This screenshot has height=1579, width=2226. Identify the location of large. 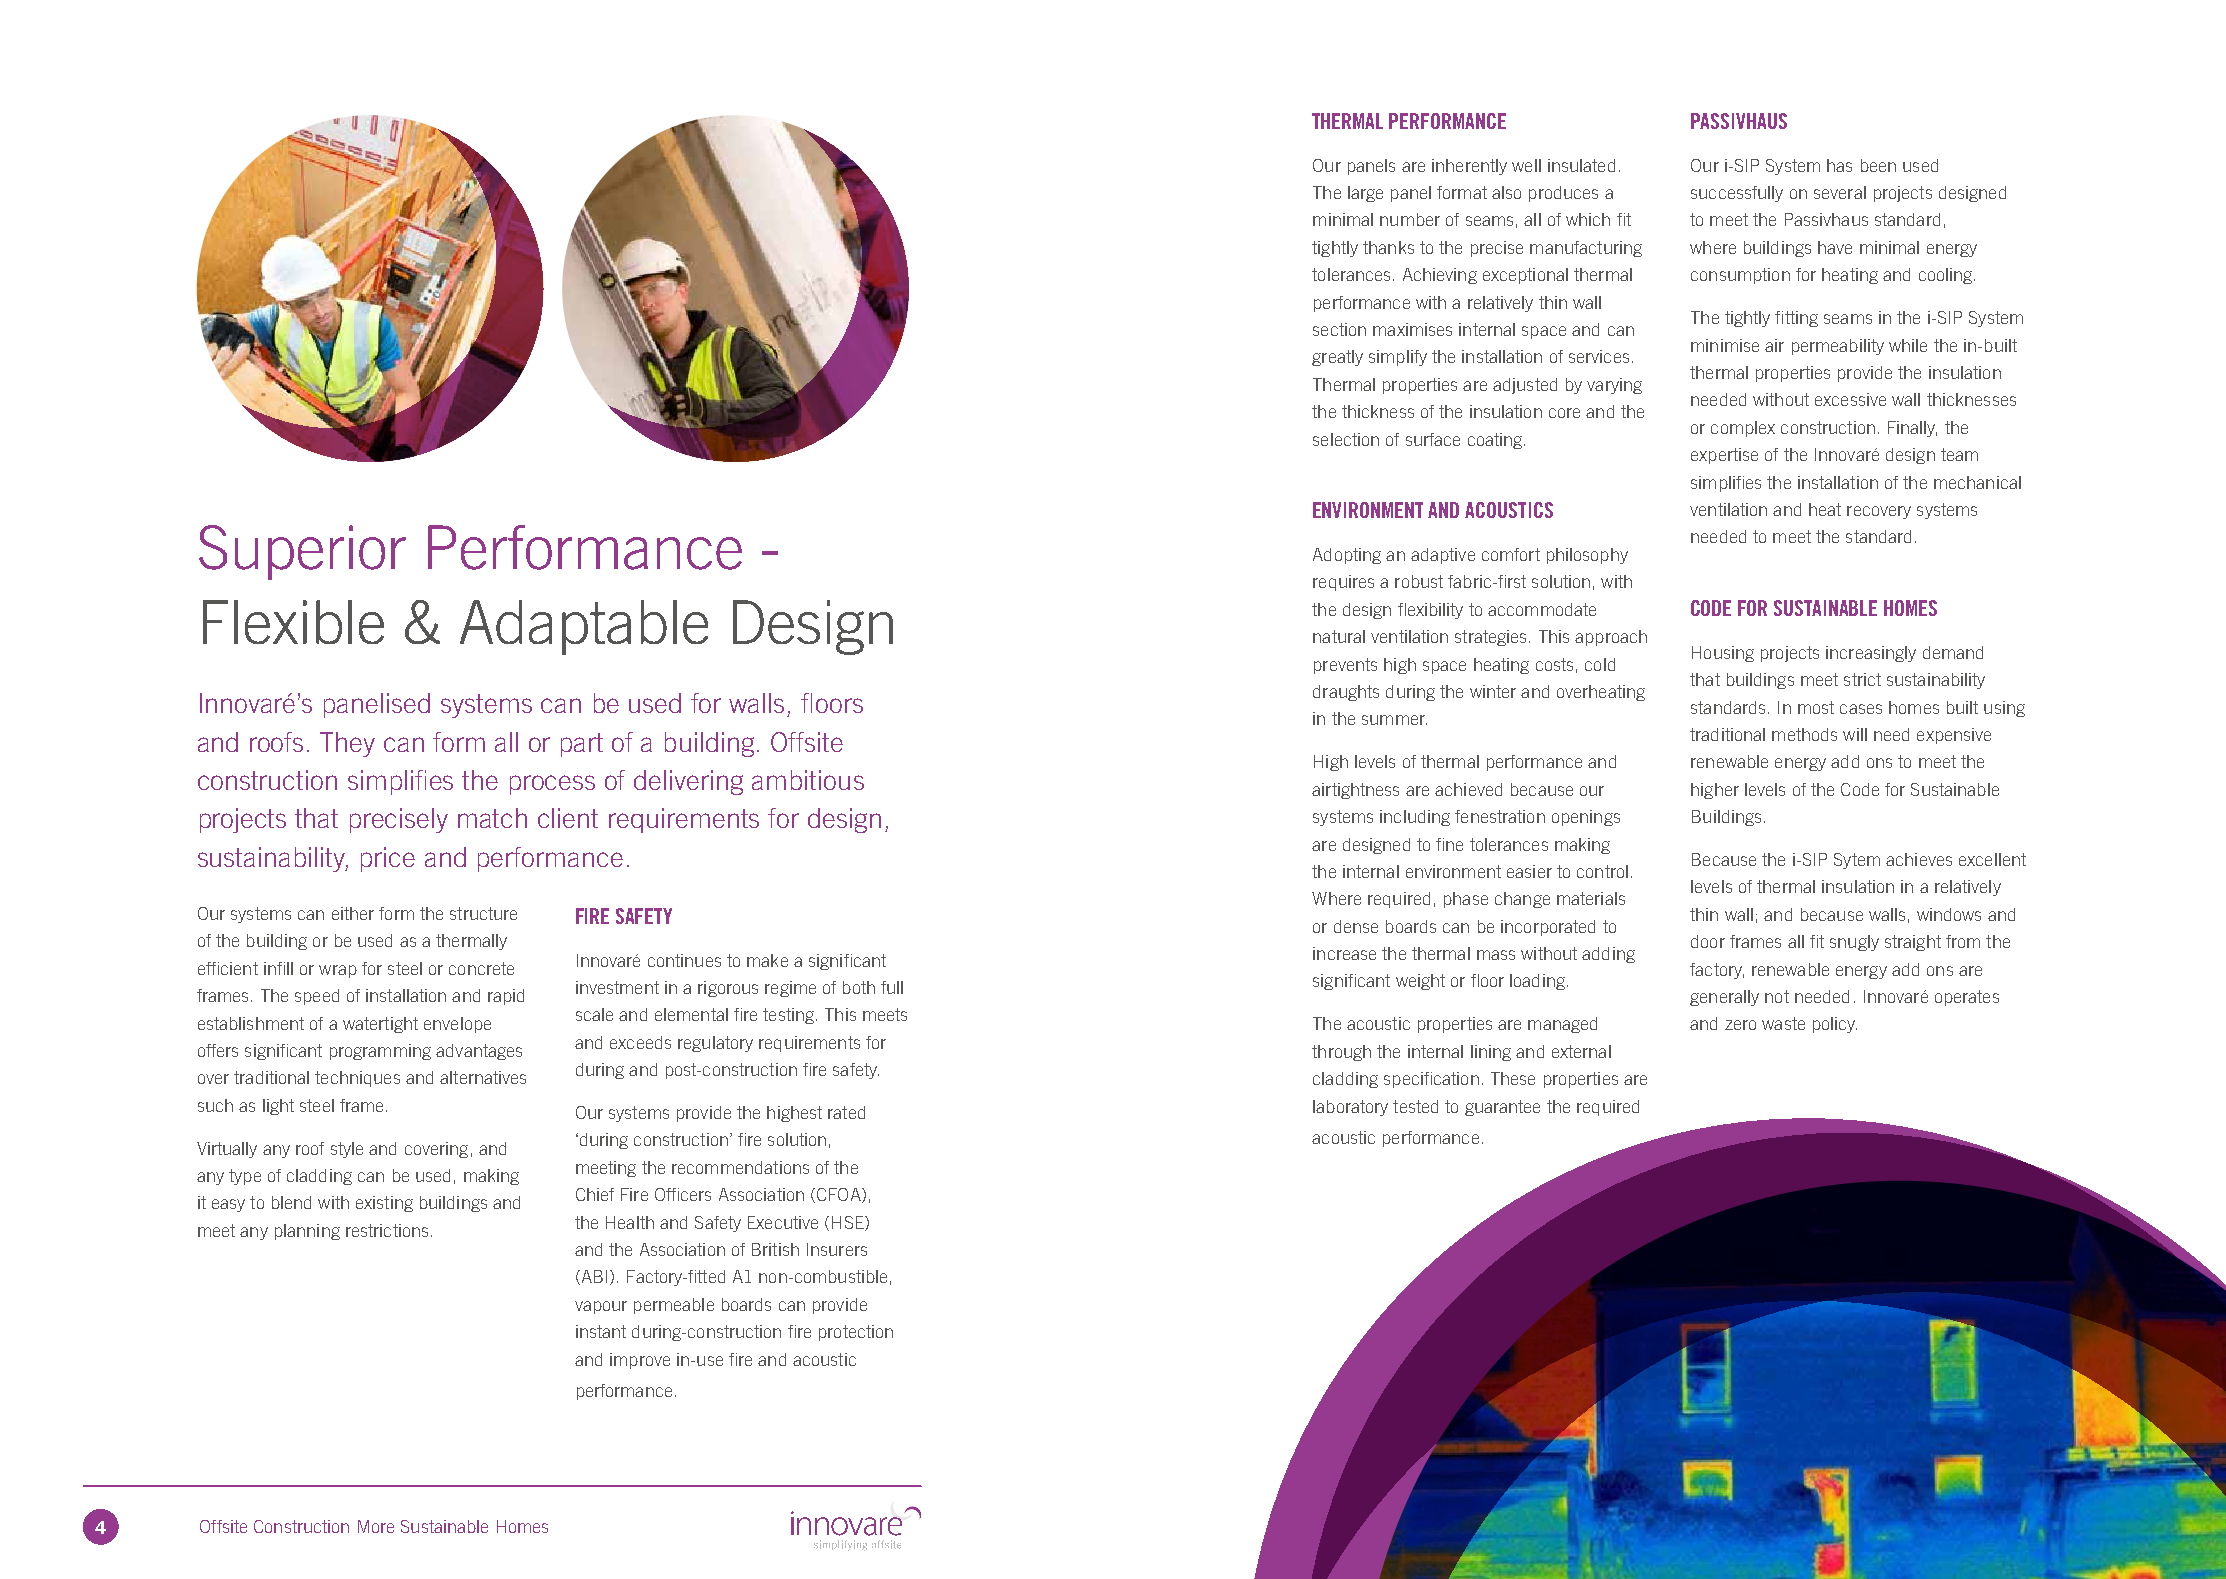
(1365, 194).
